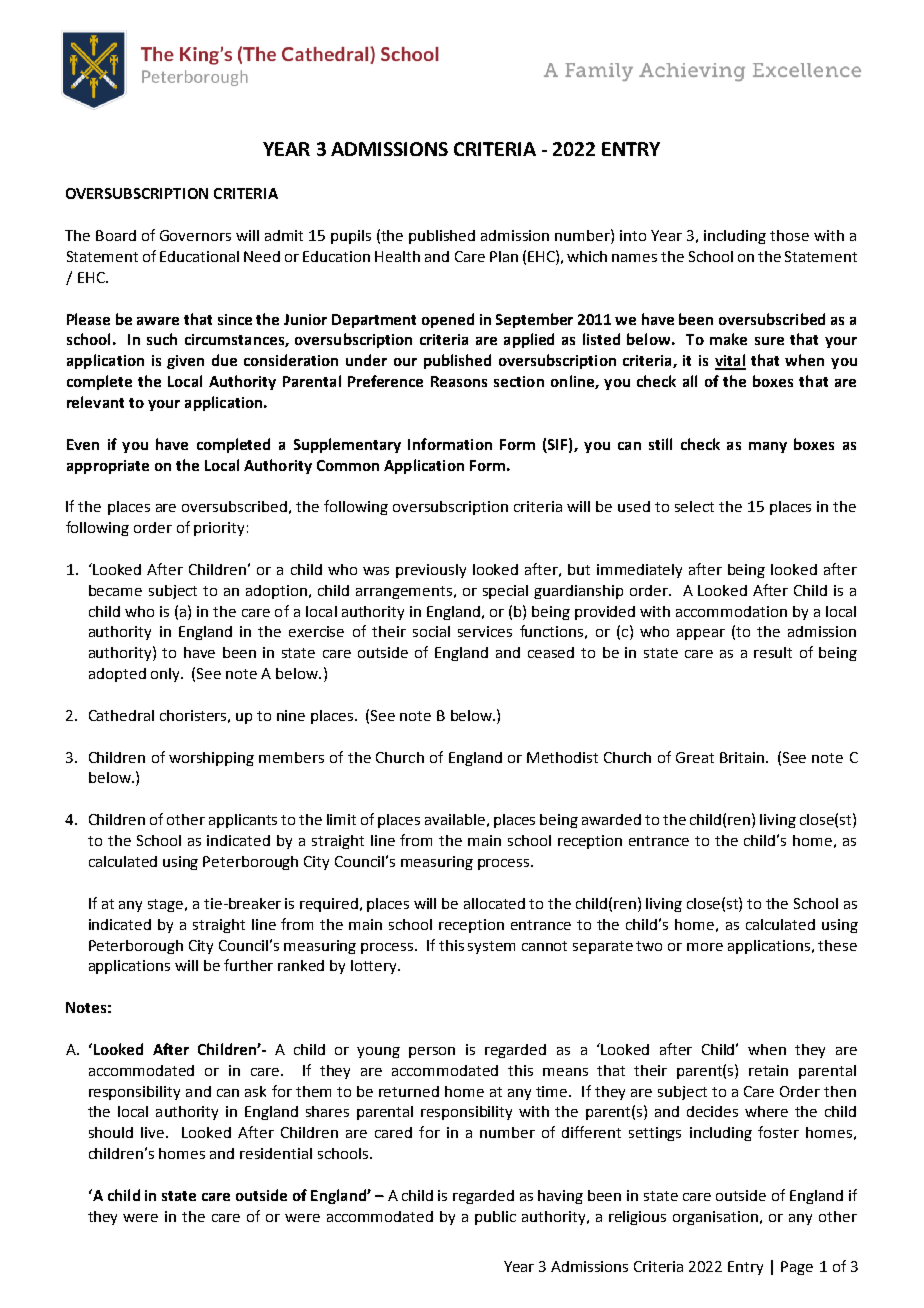  I want to click on live, so click(154, 1132).
